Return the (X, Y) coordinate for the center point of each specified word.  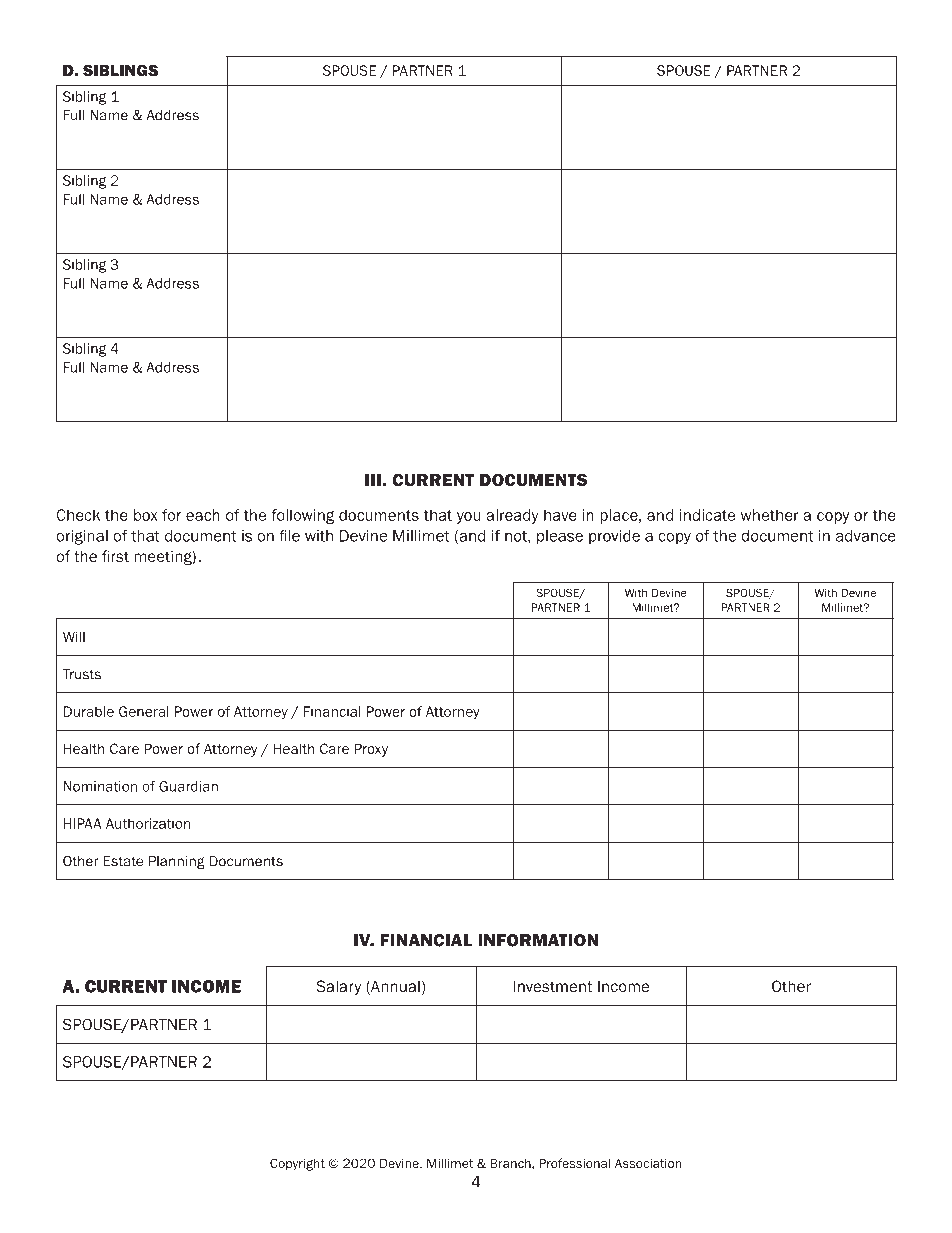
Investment (553, 986)
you (469, 518)
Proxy (371, 750)
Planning (177, 862)
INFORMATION (538, 940)
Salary (338, 987)
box (146, 515)
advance (866, 536)
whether (769, 515)
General (144, 711)
